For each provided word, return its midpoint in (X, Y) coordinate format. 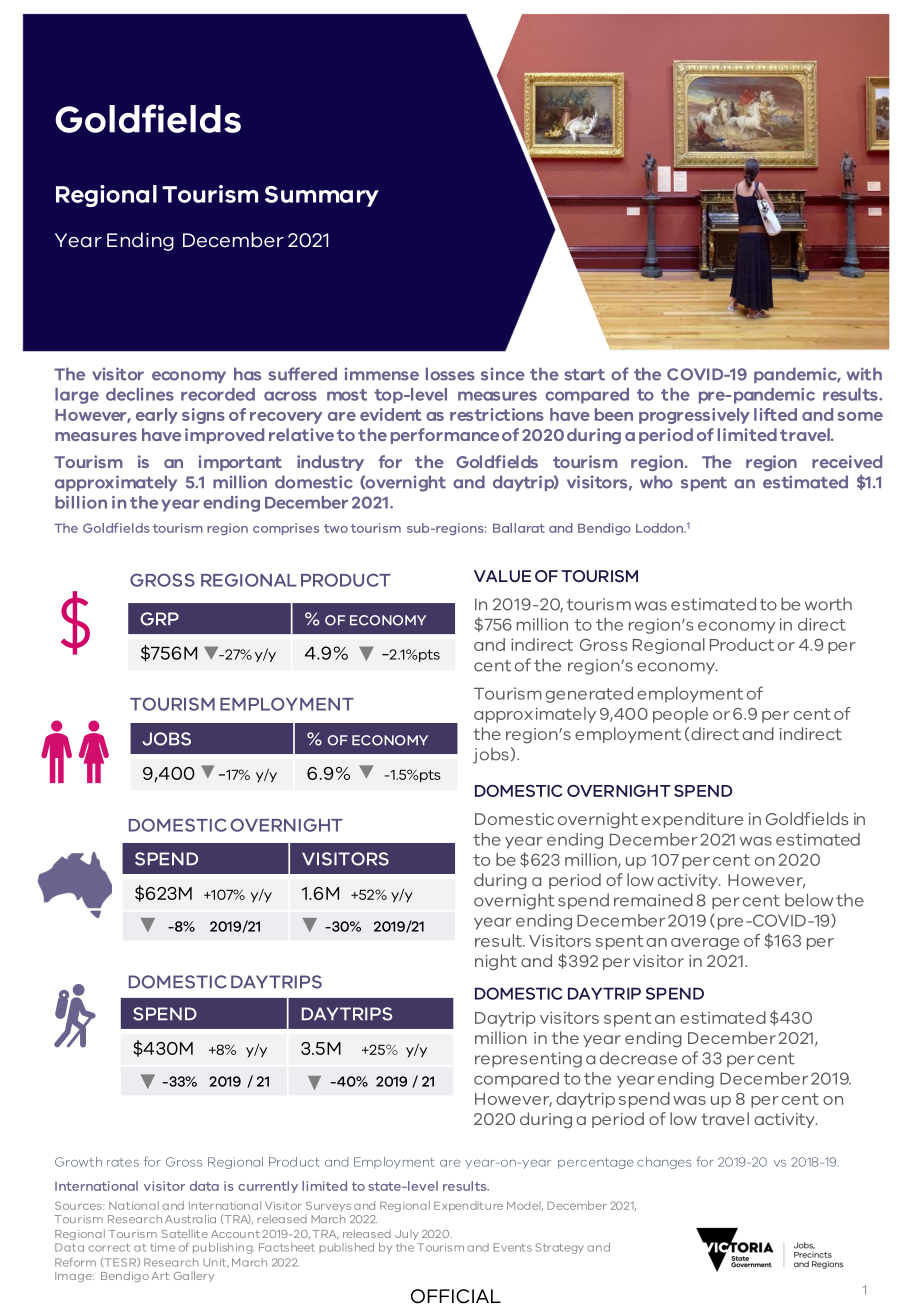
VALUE (502, 576)
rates (123, 1162)
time (162, 1247)
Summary (322, 196)
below (809, 900)
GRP (159, 619)
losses (450, 374)
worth (828, 604)
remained (653, 900)
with (864, 374)
